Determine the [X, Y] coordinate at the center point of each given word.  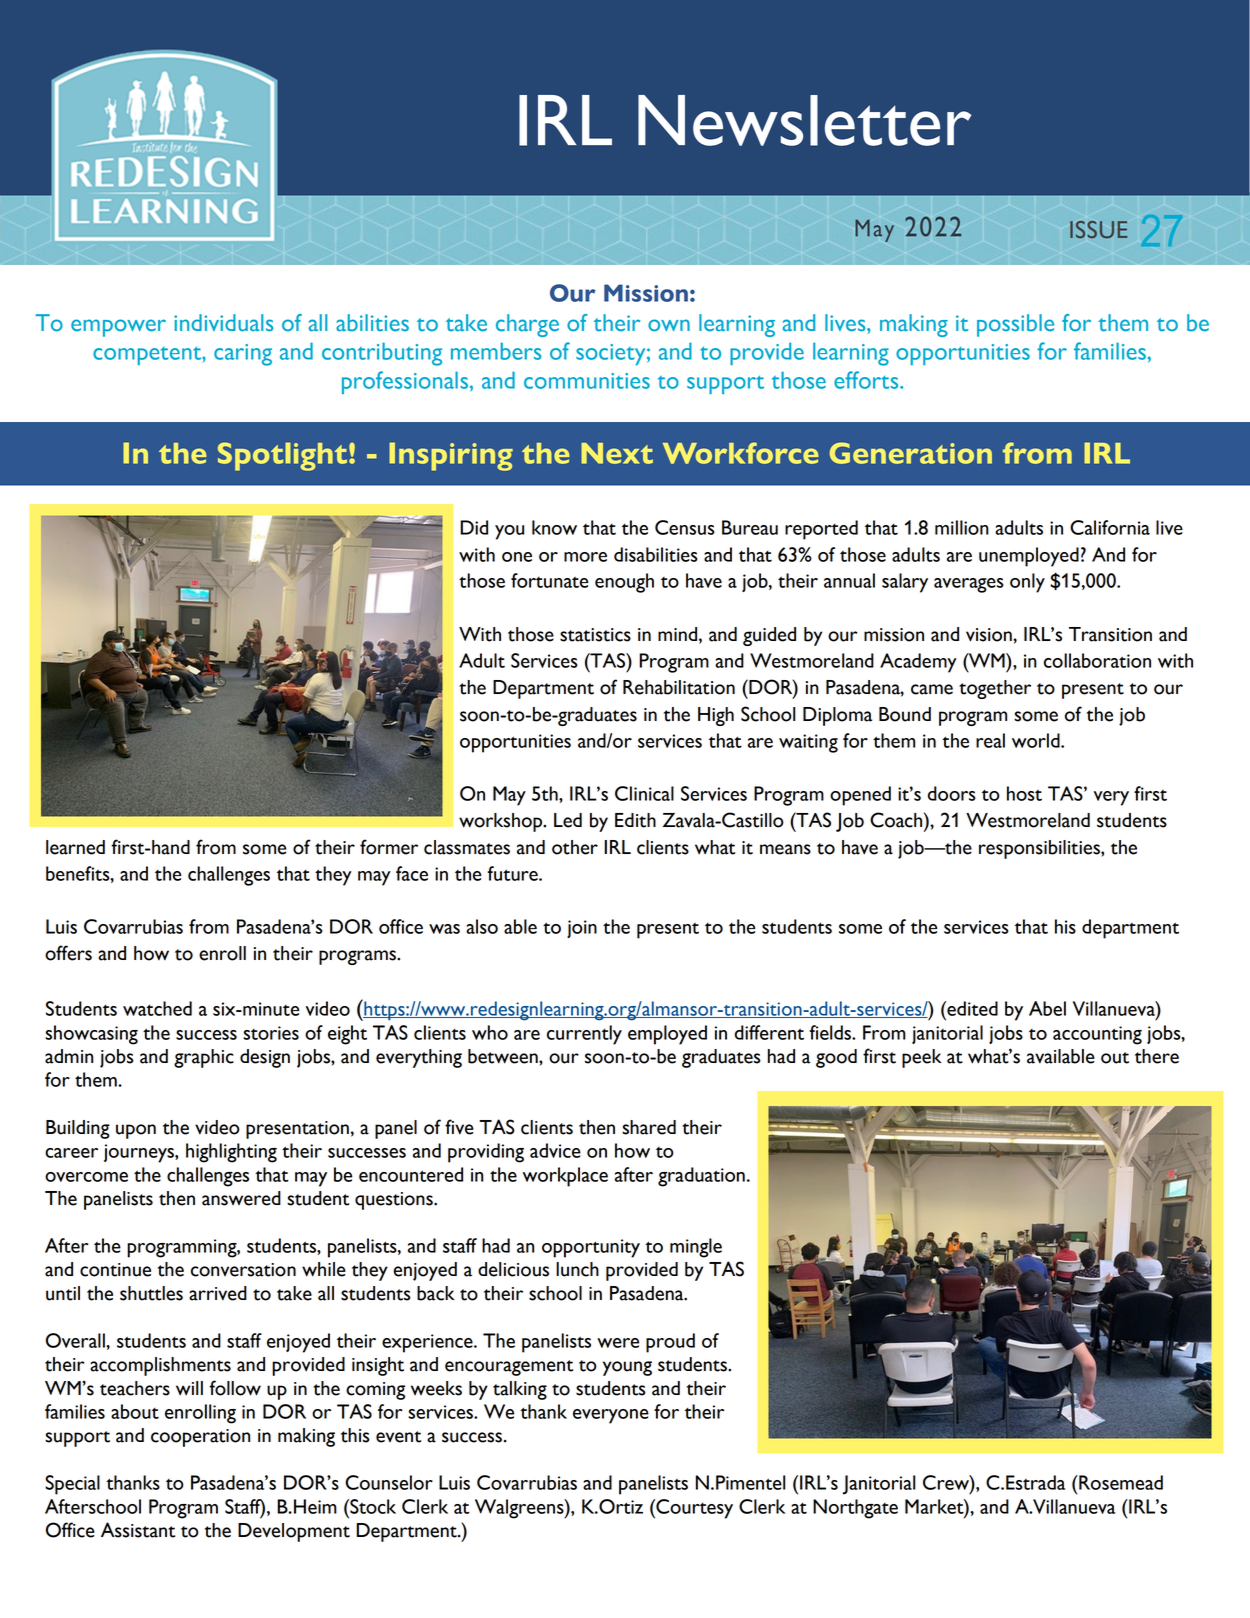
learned [75, 847]
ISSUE [1098, 229]
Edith [635, 820]
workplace [565, 1177]
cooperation [200, 1438]
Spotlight [282, 456]
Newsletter [805, 120]
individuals [223, 323]
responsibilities [1040, 849]
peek [922, 1058]
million [962, 527]
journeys [140, 1153]
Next [617, 453]
